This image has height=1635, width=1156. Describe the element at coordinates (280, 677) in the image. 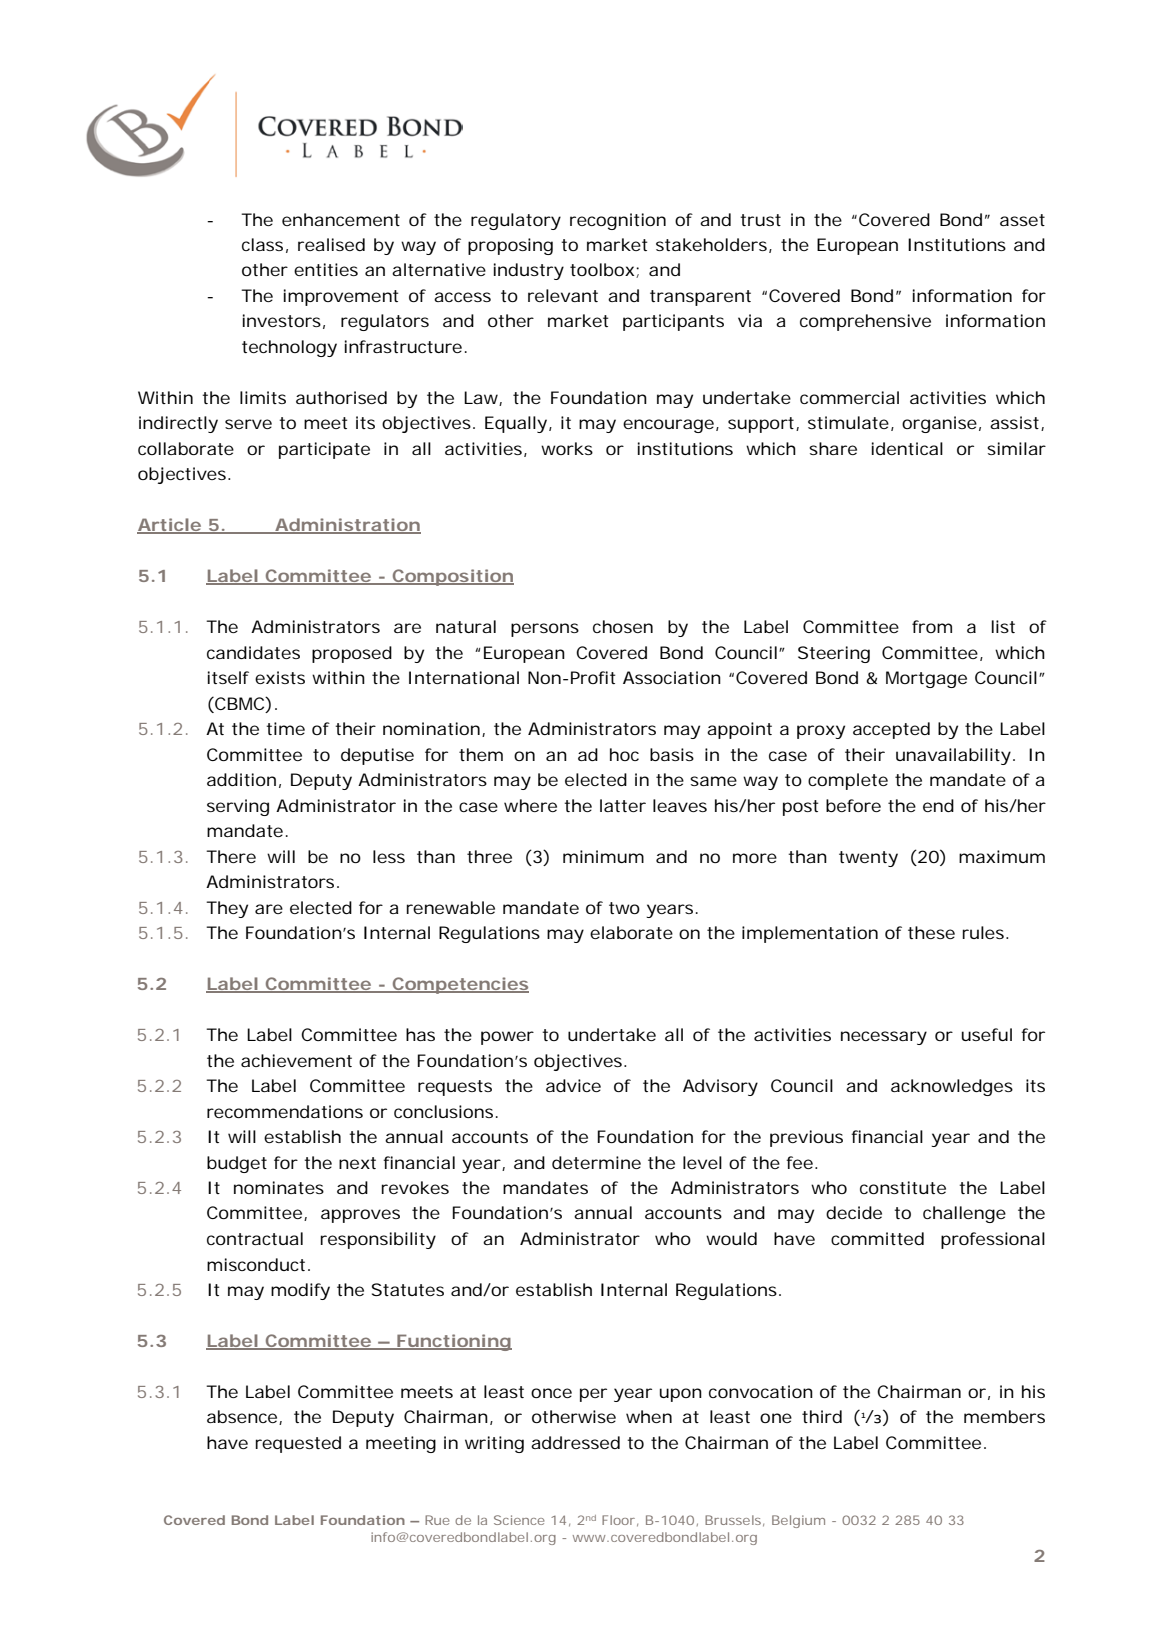

I see `exists` at that location.
